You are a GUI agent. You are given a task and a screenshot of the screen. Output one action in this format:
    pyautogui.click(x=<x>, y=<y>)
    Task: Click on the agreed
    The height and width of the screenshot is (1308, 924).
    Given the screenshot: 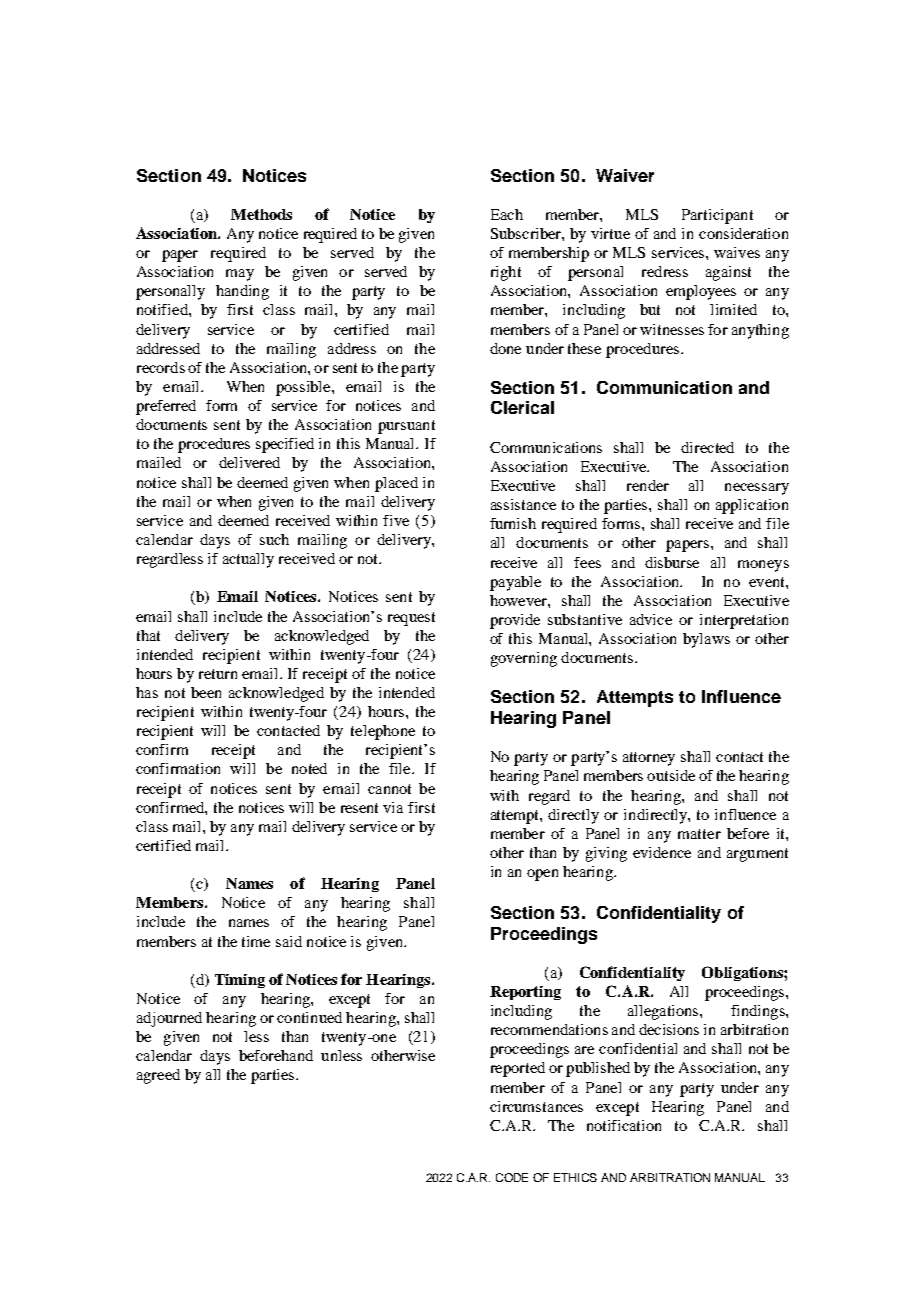 What is the action you would take?
    pyautogui.click(x=158, y=1076)
